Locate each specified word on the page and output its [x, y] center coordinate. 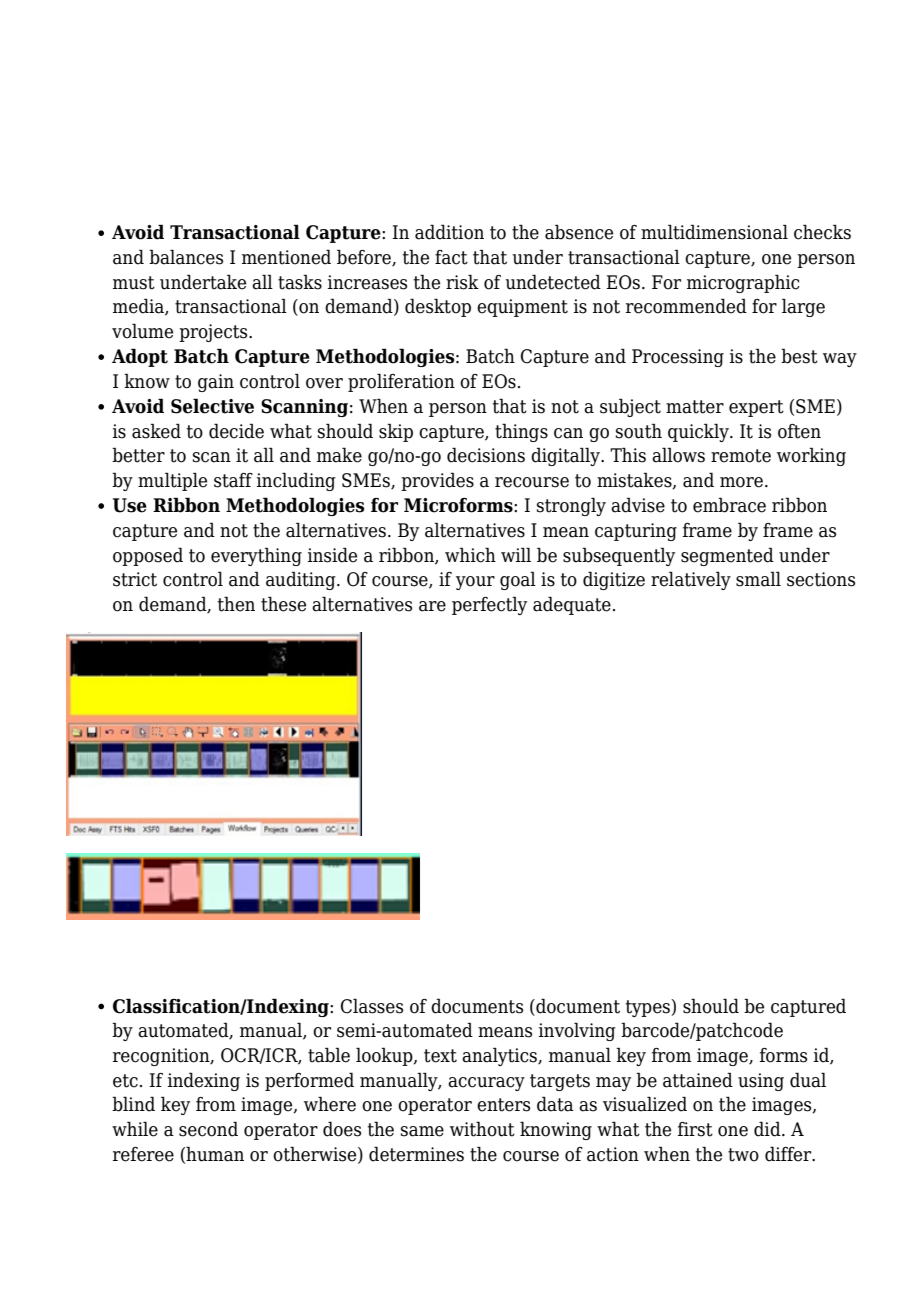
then [236, 604]
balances [186, 257]
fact [451, 257]
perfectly [489, 605]
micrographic [743, 283]
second [208, 1129]
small [758, 579]
